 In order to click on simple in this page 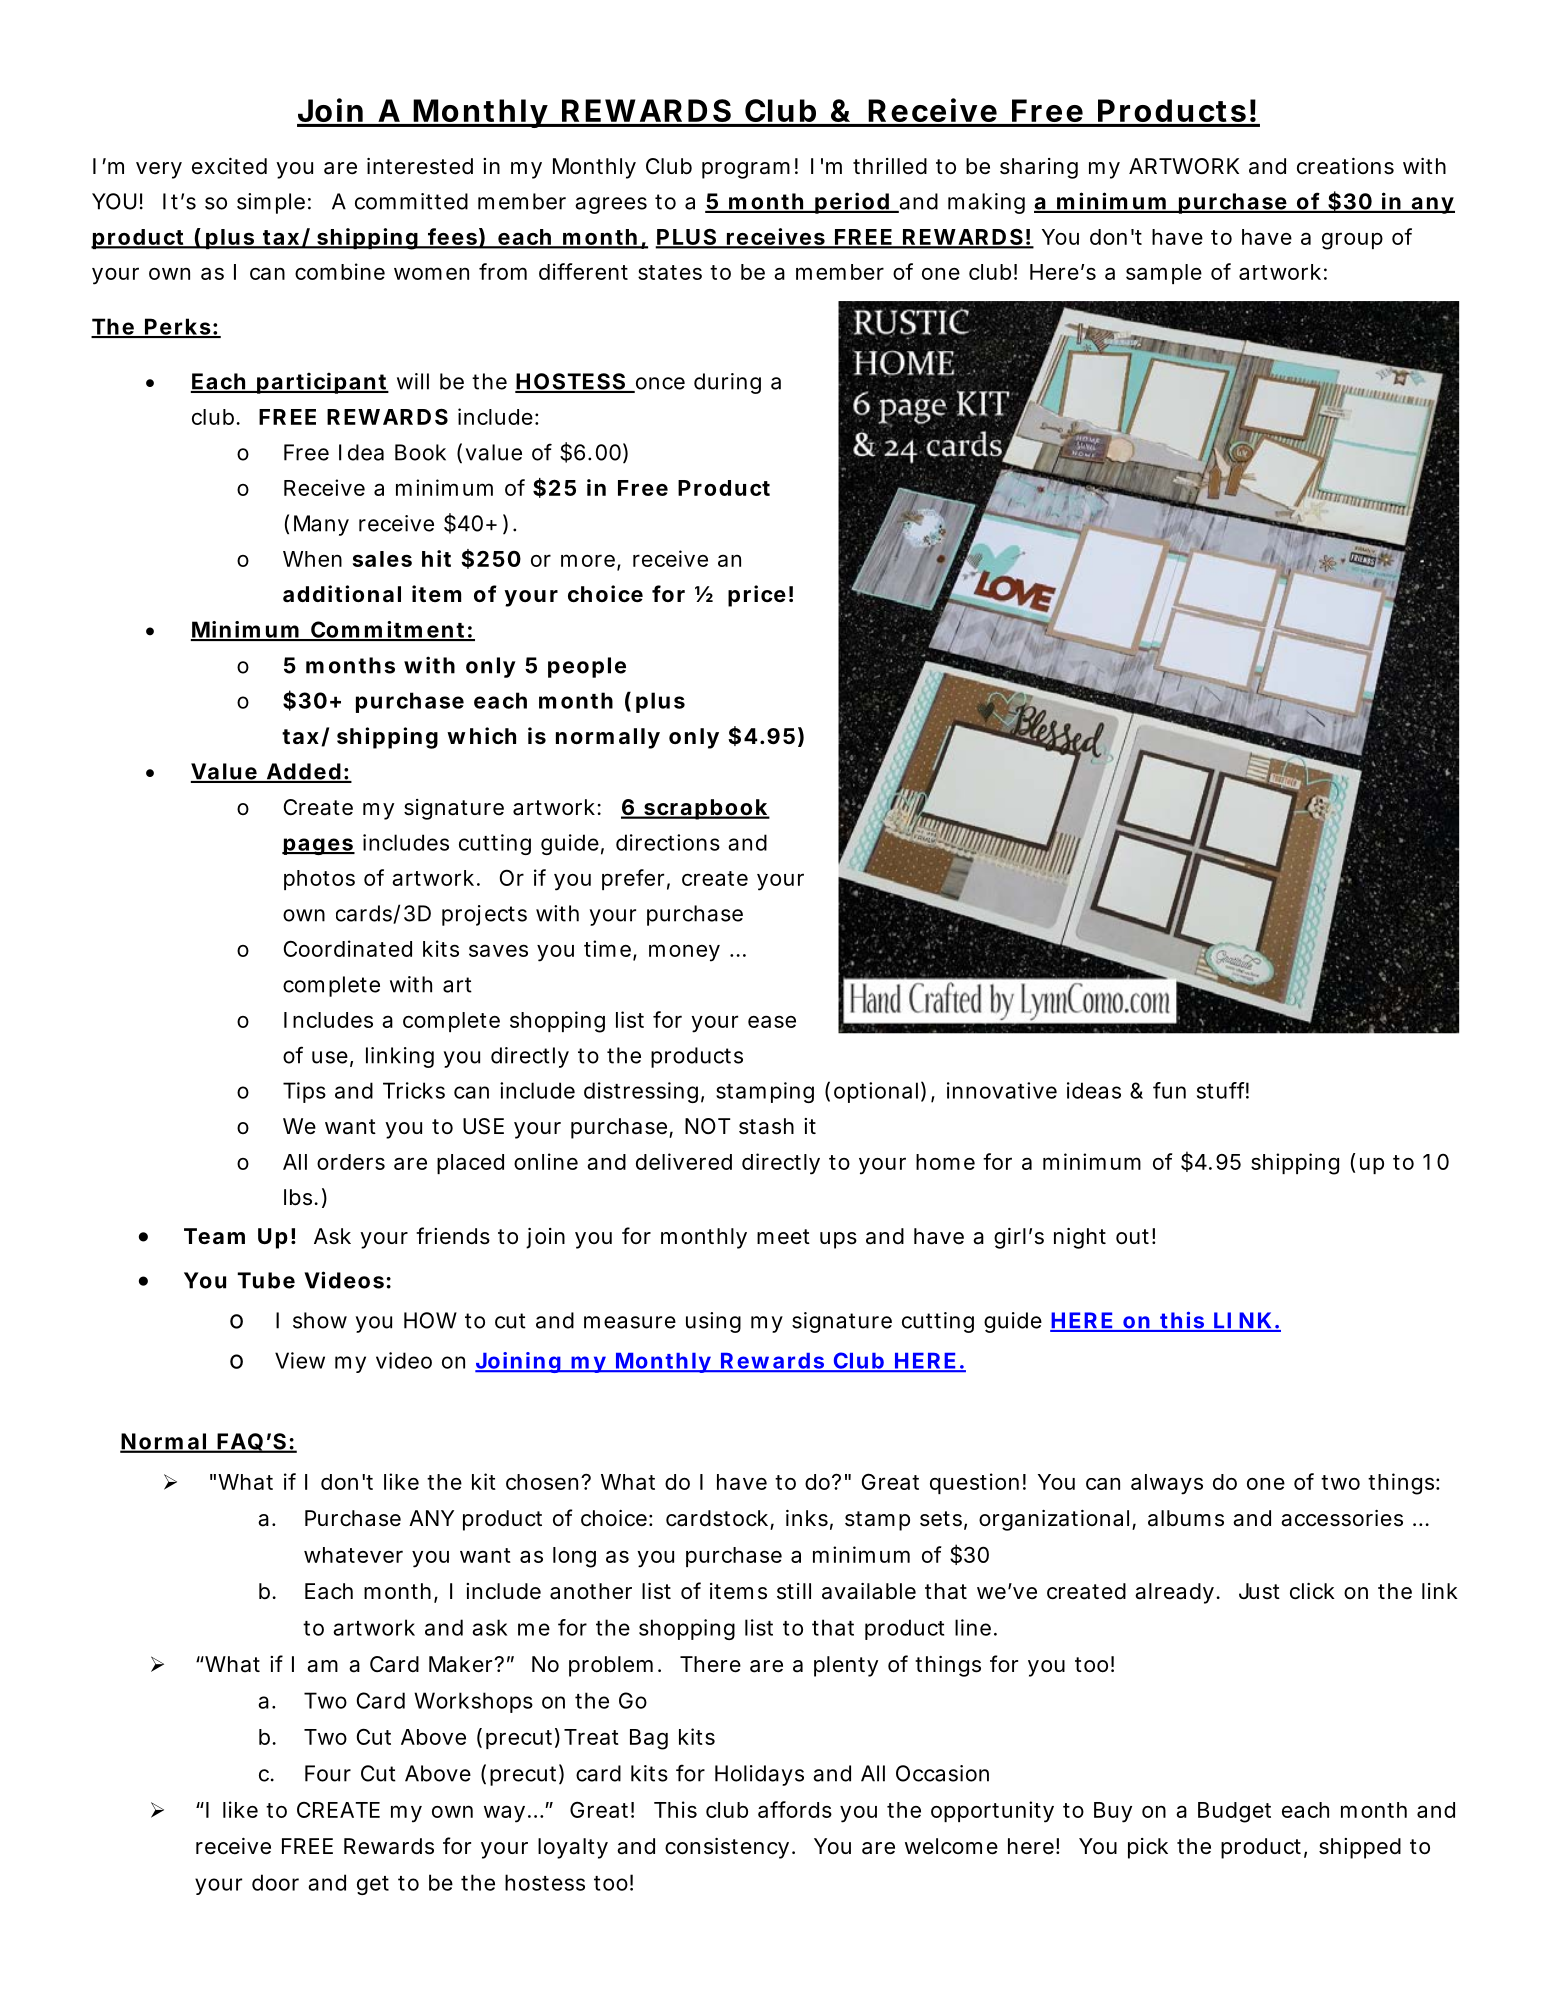, I will do `click(271, 203)`.
